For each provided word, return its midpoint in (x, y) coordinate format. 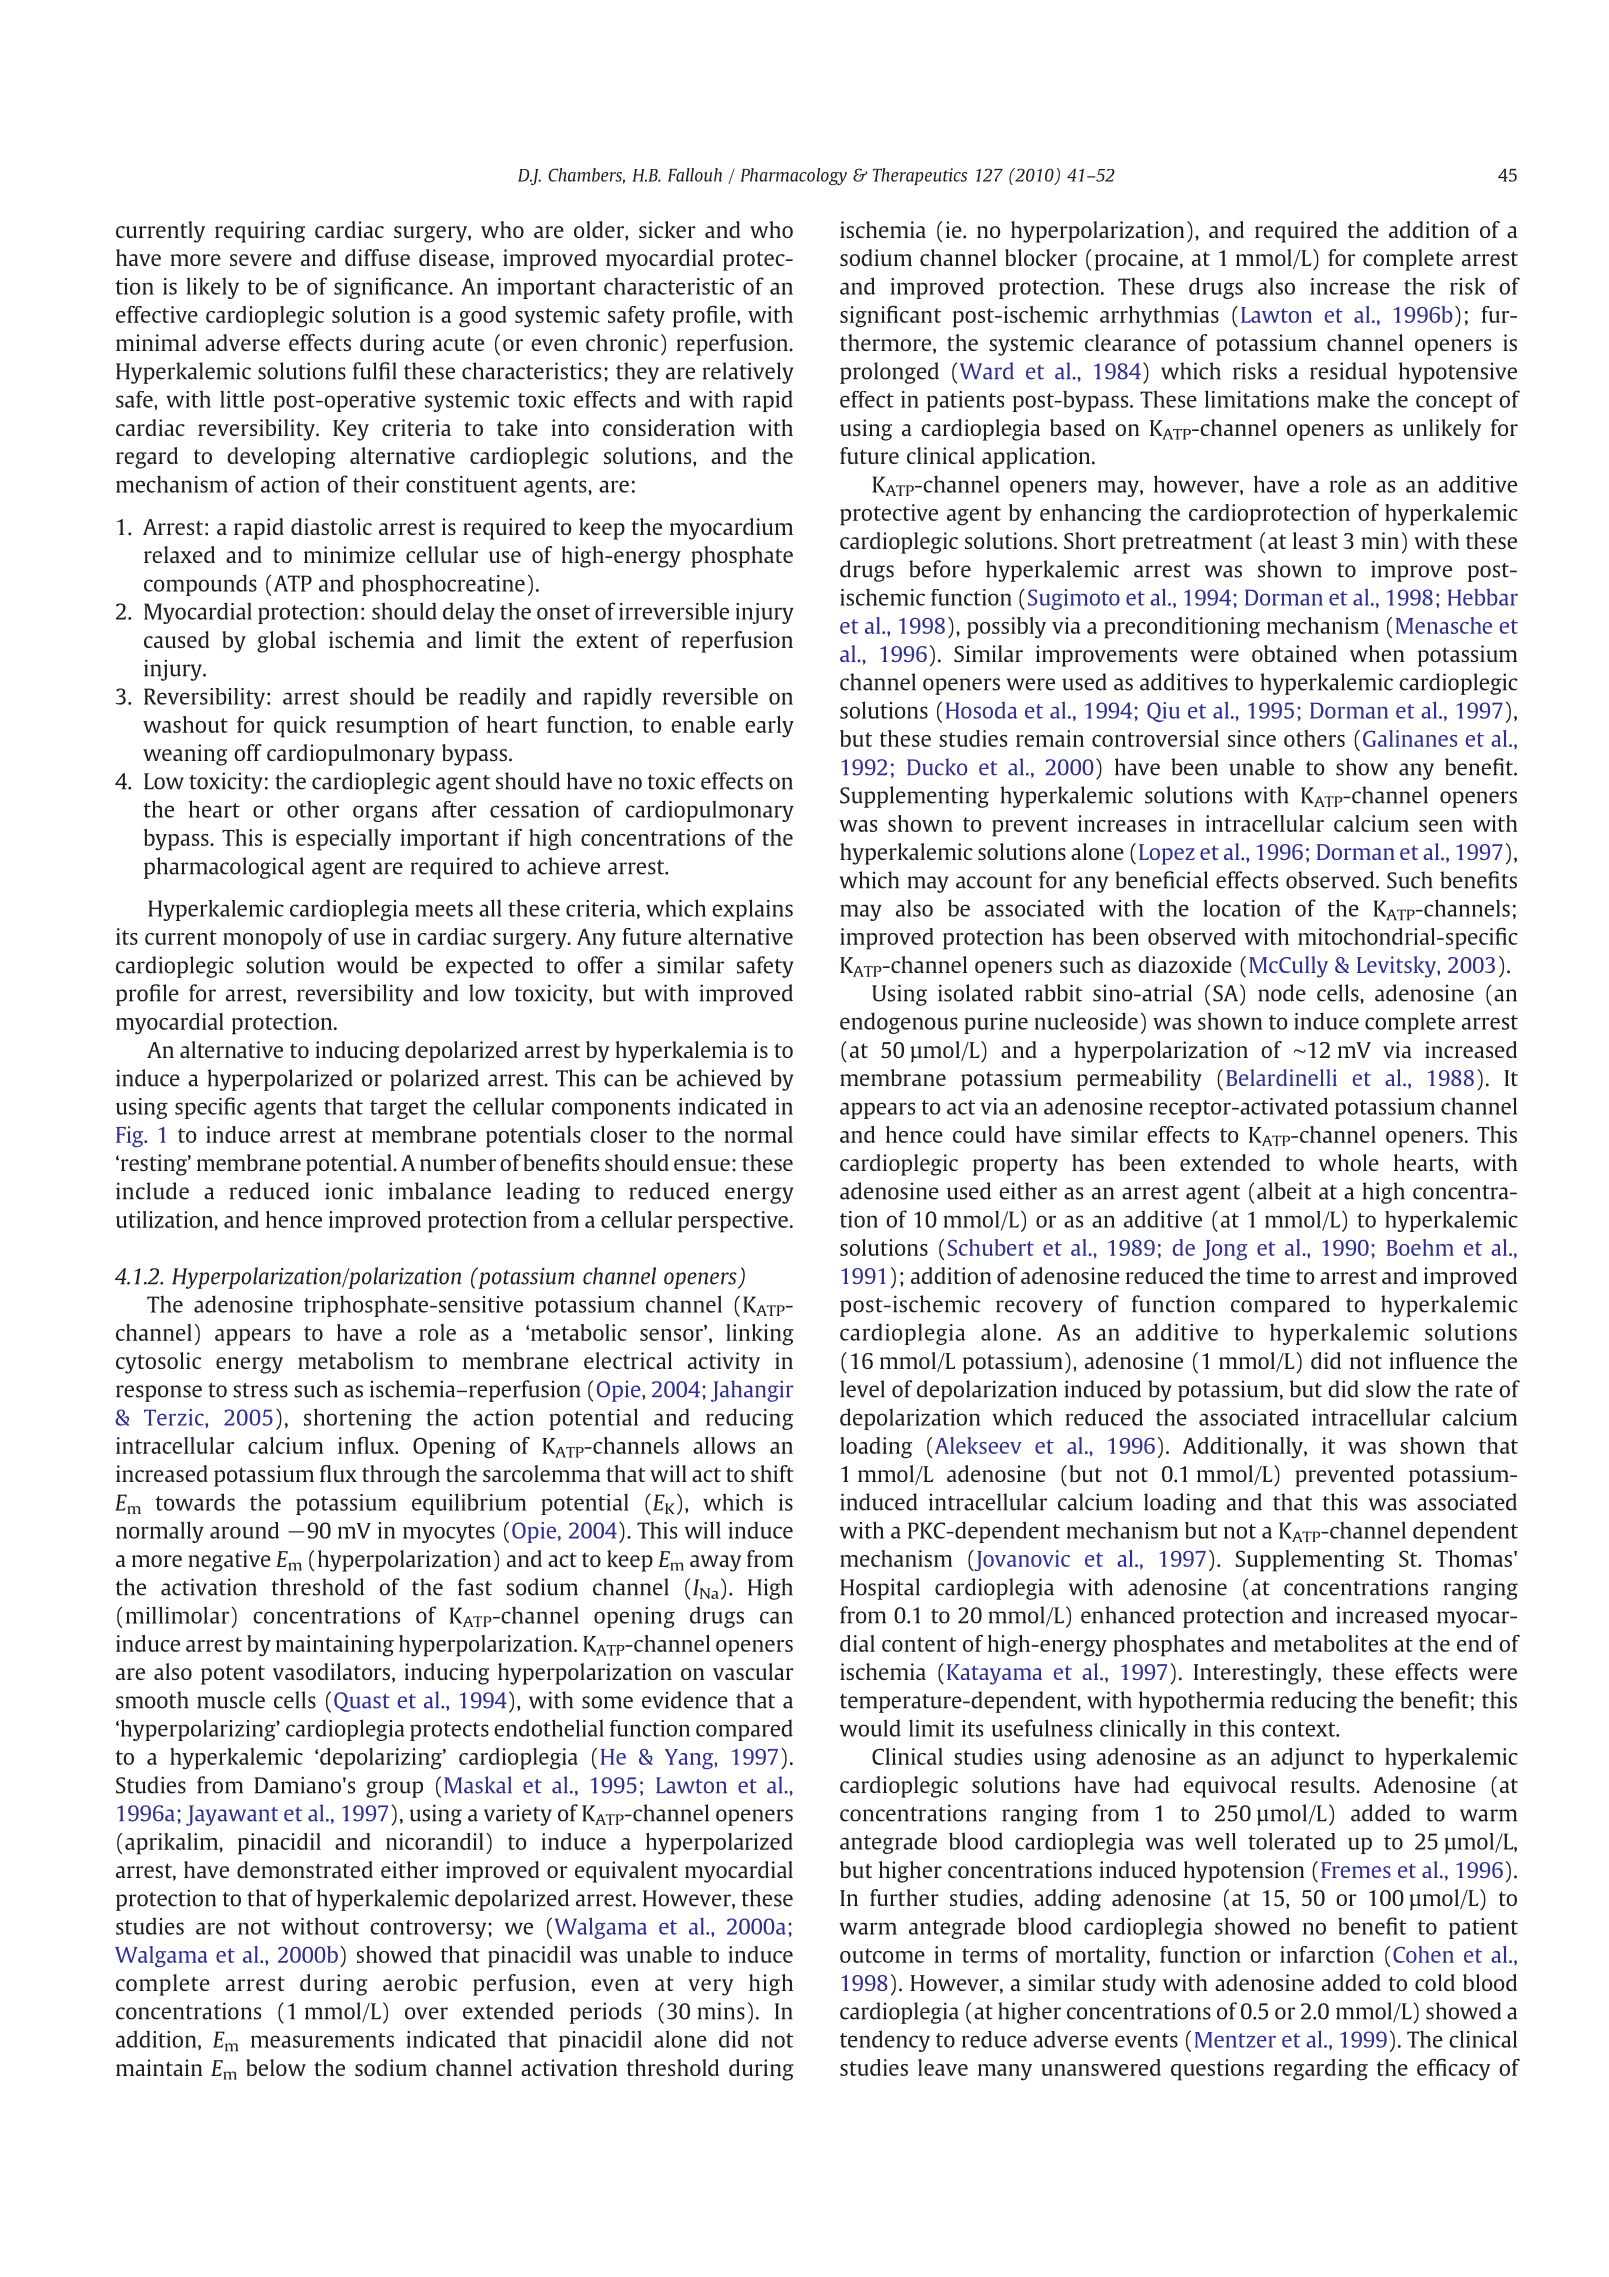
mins (721, 2011)
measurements (322, 2040)
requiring (260, 232)
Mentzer (1235, 2040)
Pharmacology (793, 176)
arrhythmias (1159, 317)
